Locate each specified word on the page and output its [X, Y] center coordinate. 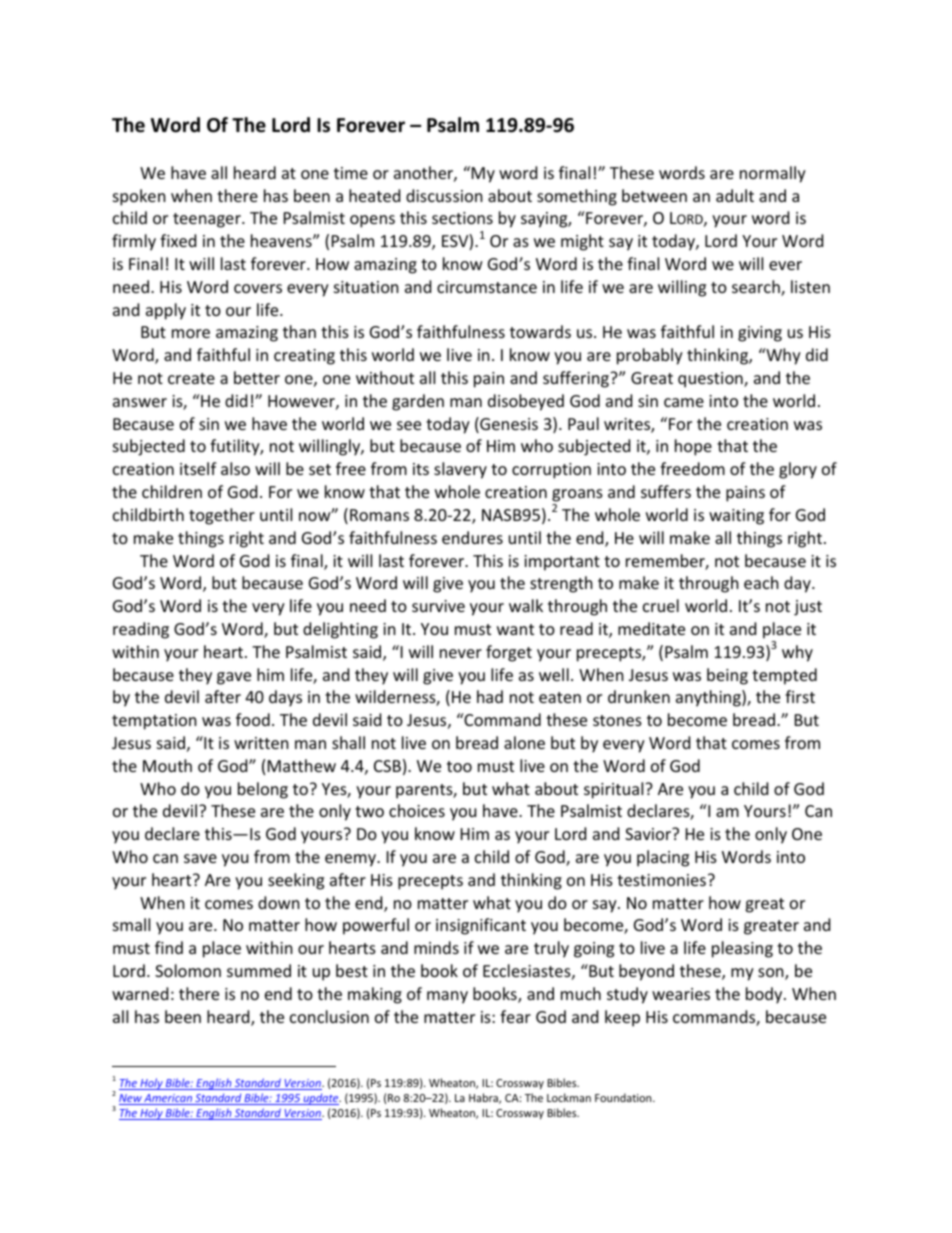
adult [735, 195]
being [727, 676]
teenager [208, 220]
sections [462, 218]
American [168, 1099]
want [515, 629]
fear [515, 1016]
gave [234, 678]
